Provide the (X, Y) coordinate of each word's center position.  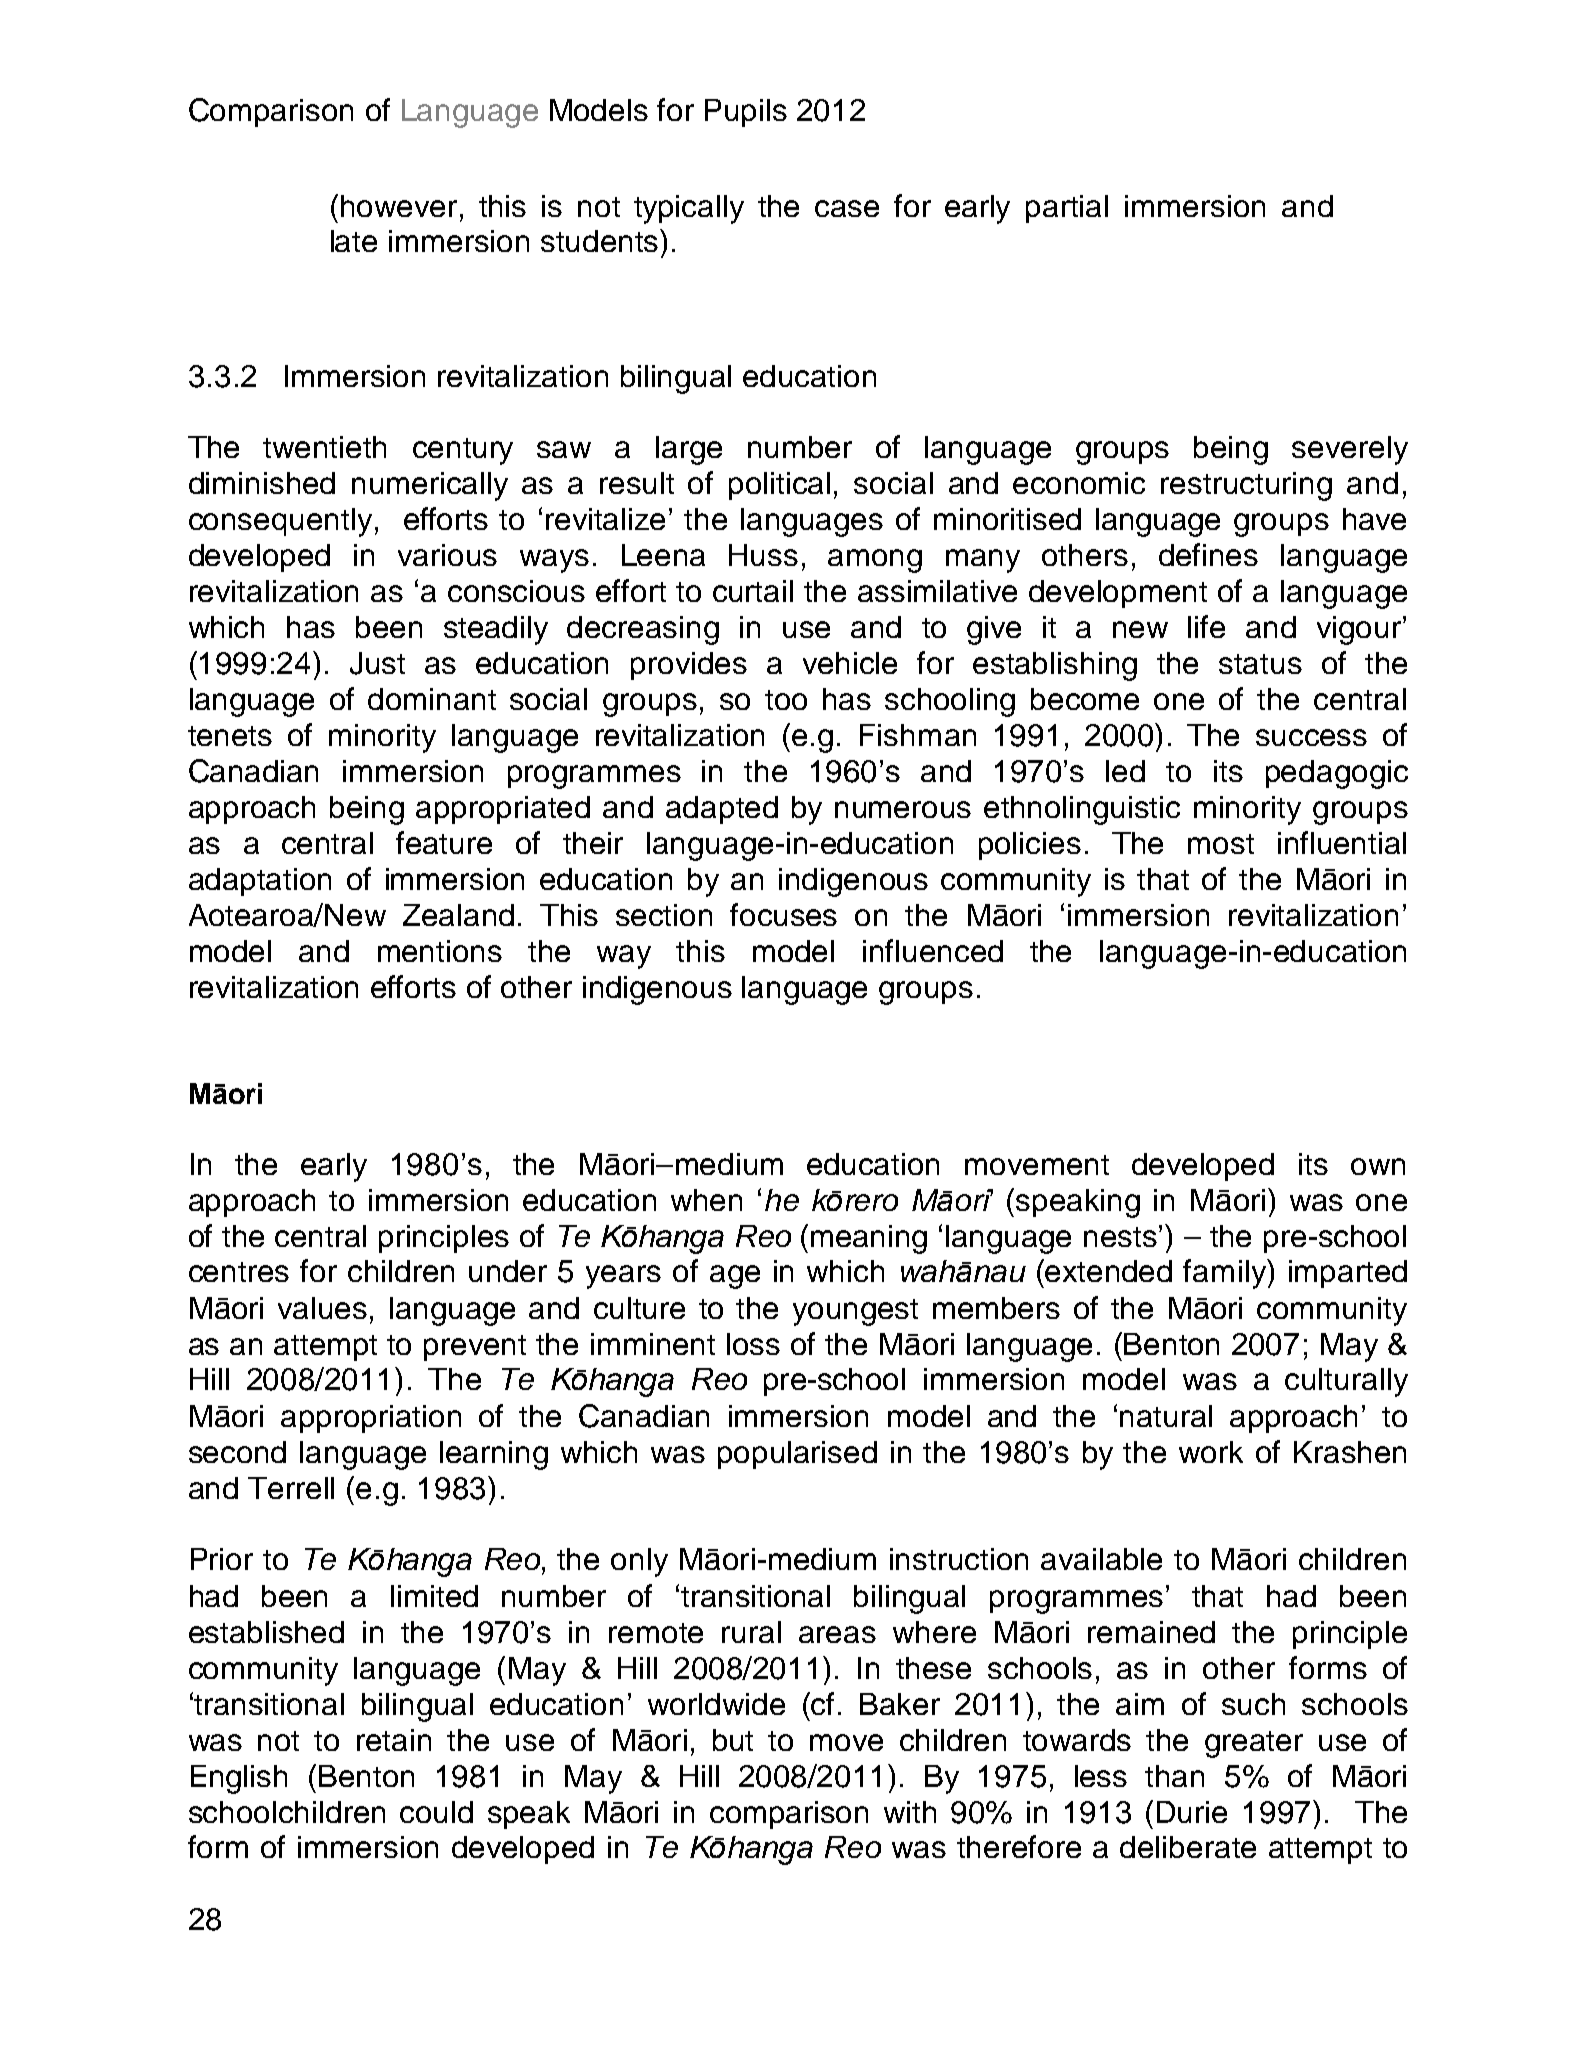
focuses (783, 914)
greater (1254, 1744)
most (1221, 844)
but (733, 1740)
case (847, 208)
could (436, 1812)
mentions (440, 951)
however (399, 206)
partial (1067, 209)
